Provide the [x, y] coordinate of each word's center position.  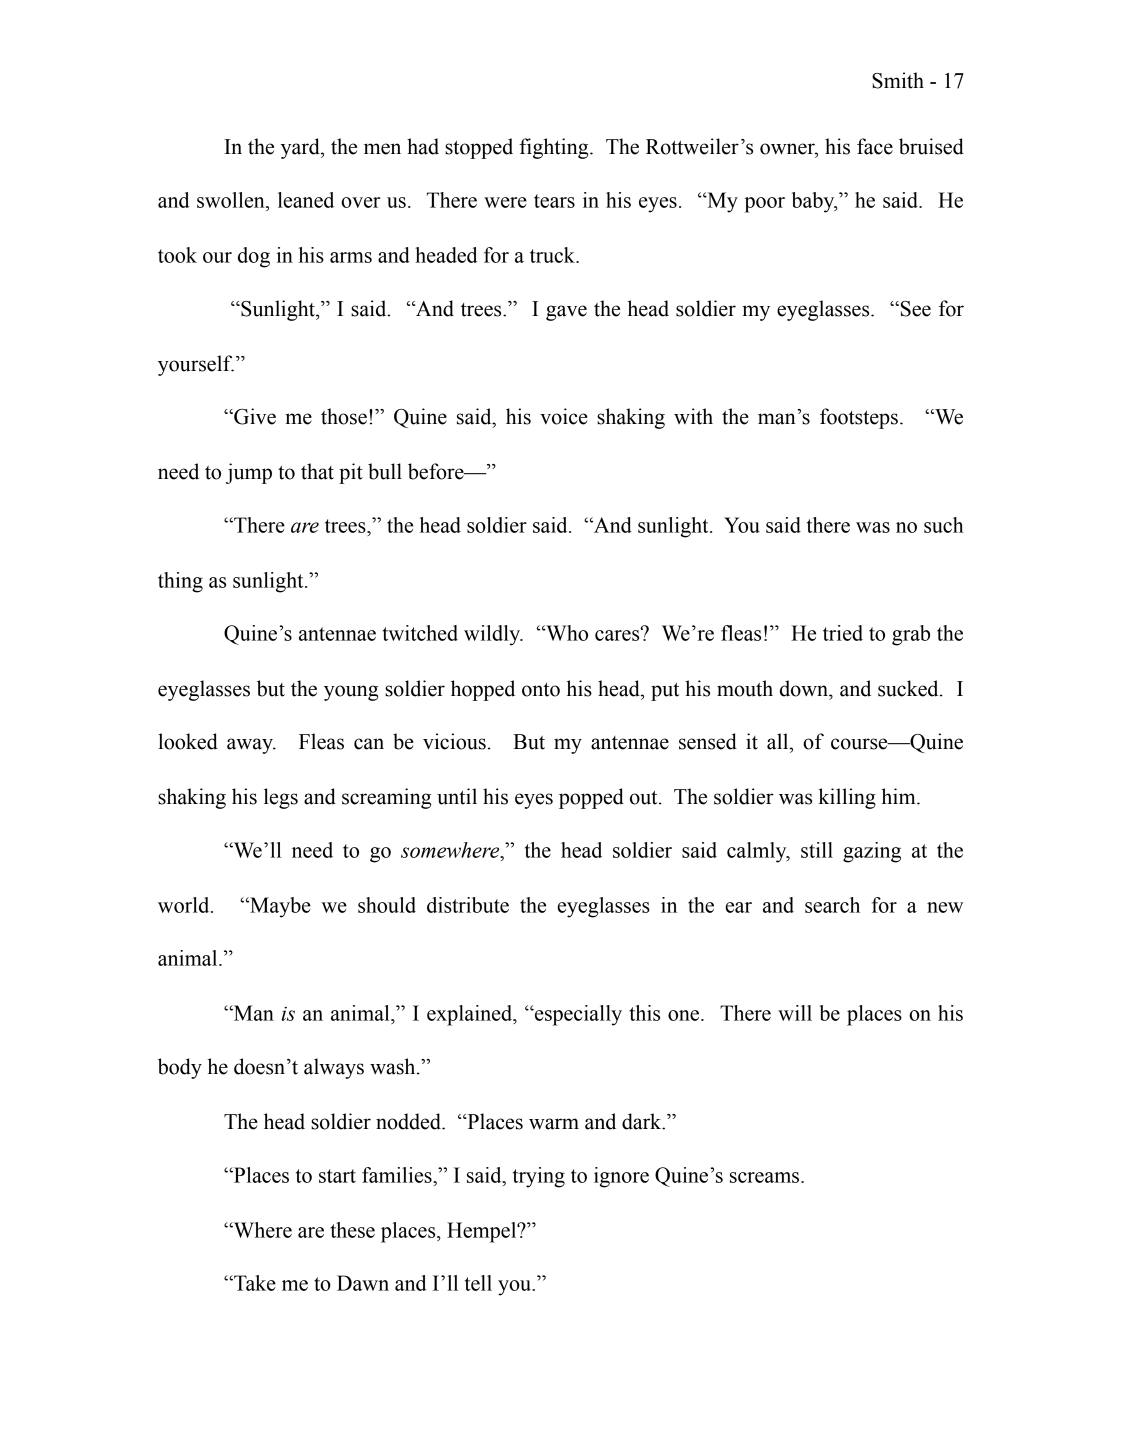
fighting [555, 148]
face [875, 146]
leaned [306, 200]
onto [541, 690]
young [351, 693]
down [805, 688]
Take [254, 1283]
